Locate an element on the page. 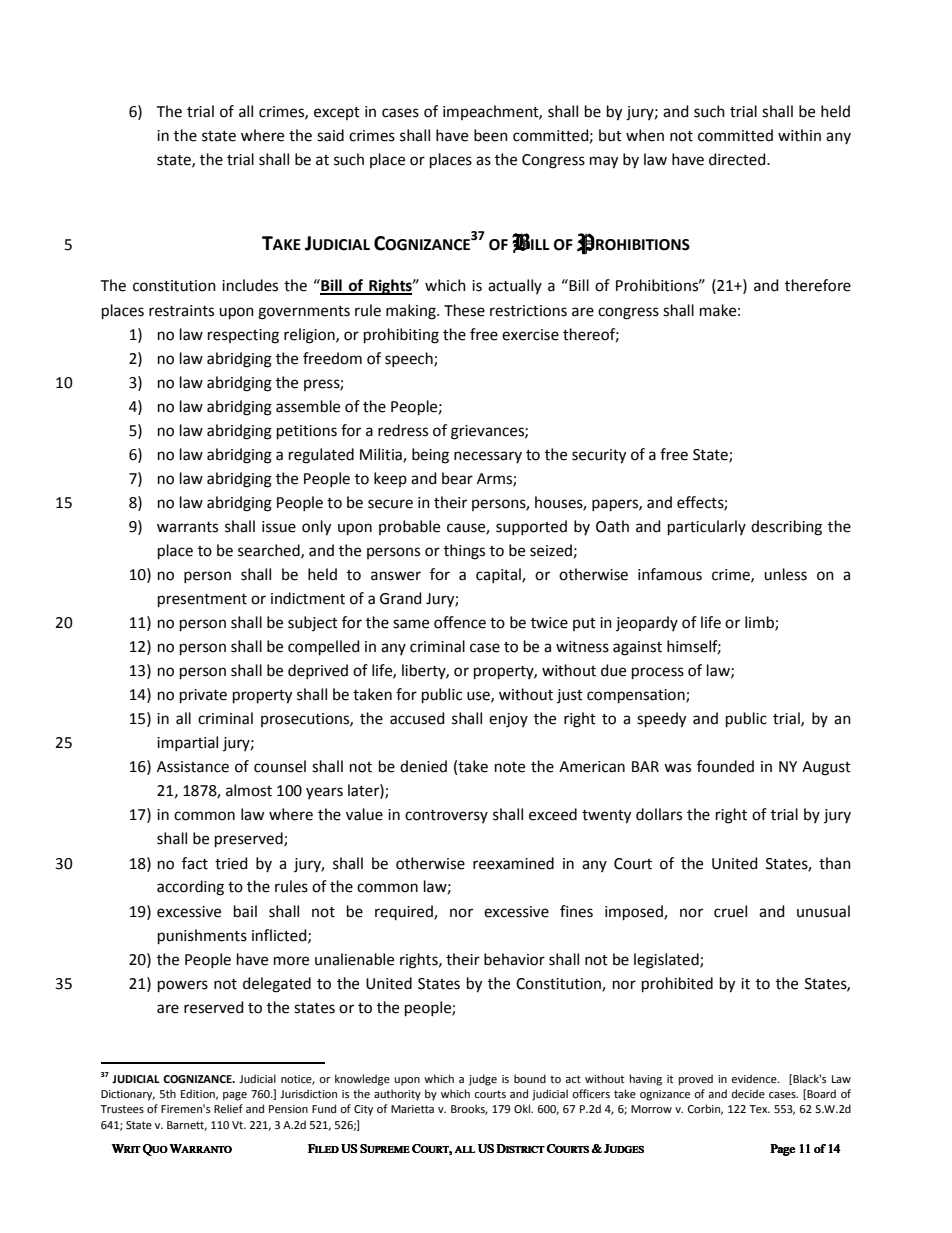 This page has height=1233, width=952. offence is located at coordinates (460, 622).
